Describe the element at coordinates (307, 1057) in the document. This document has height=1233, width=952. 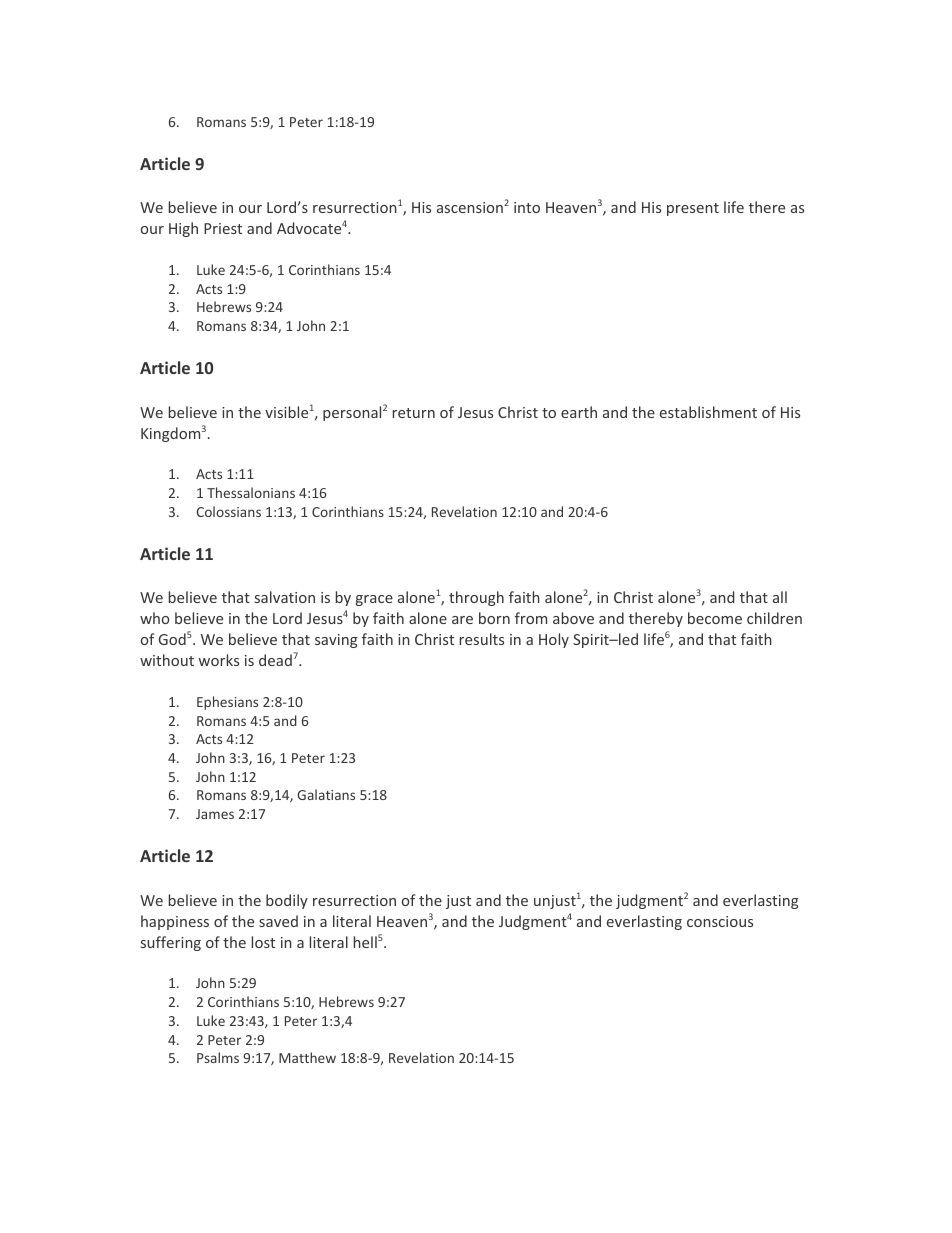
I see `Matthew` at that location.
